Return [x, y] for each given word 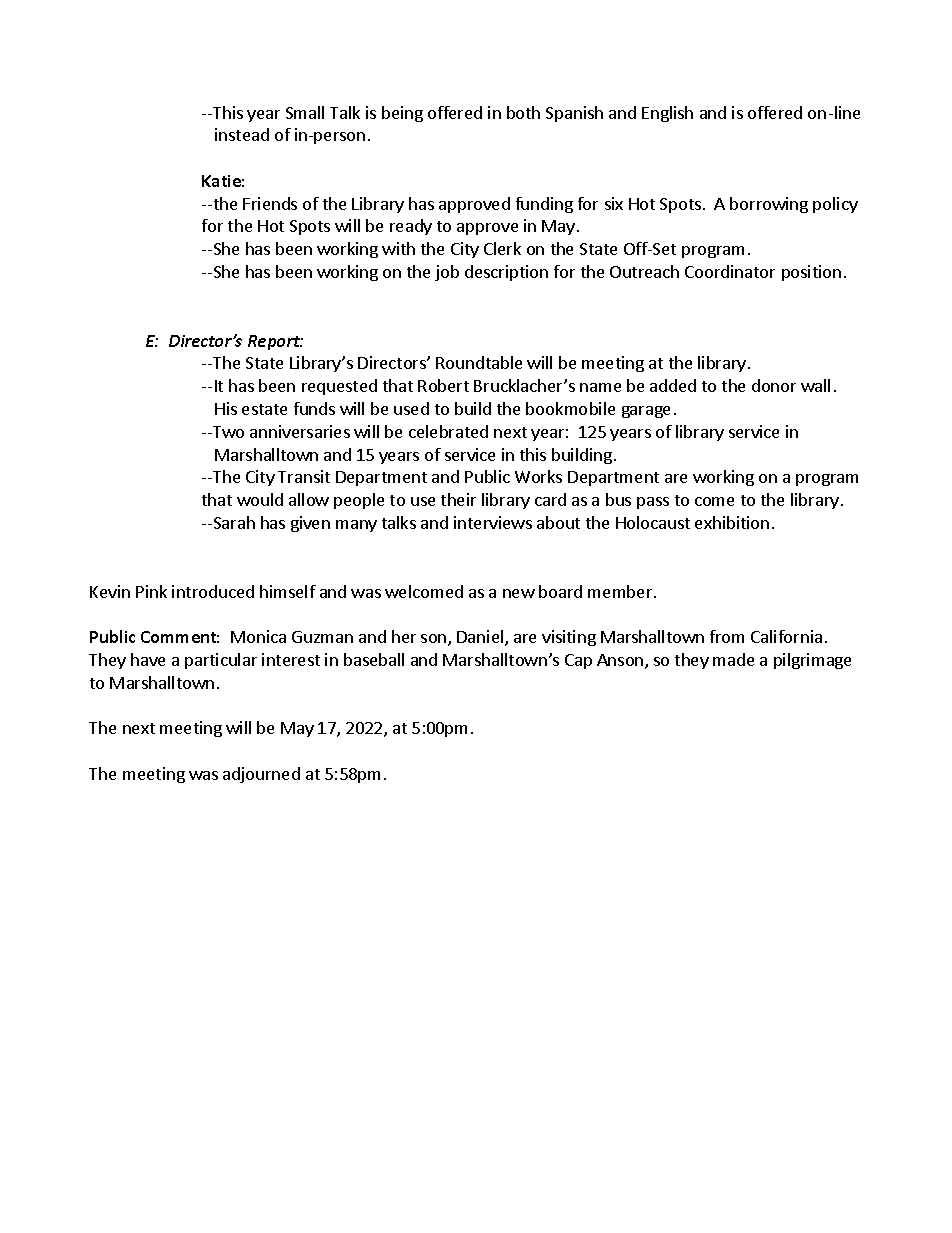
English [667, 114]
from [727, 636]
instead [242, 134]
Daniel [481, 638]
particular [221, 661]
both [523, 112]
